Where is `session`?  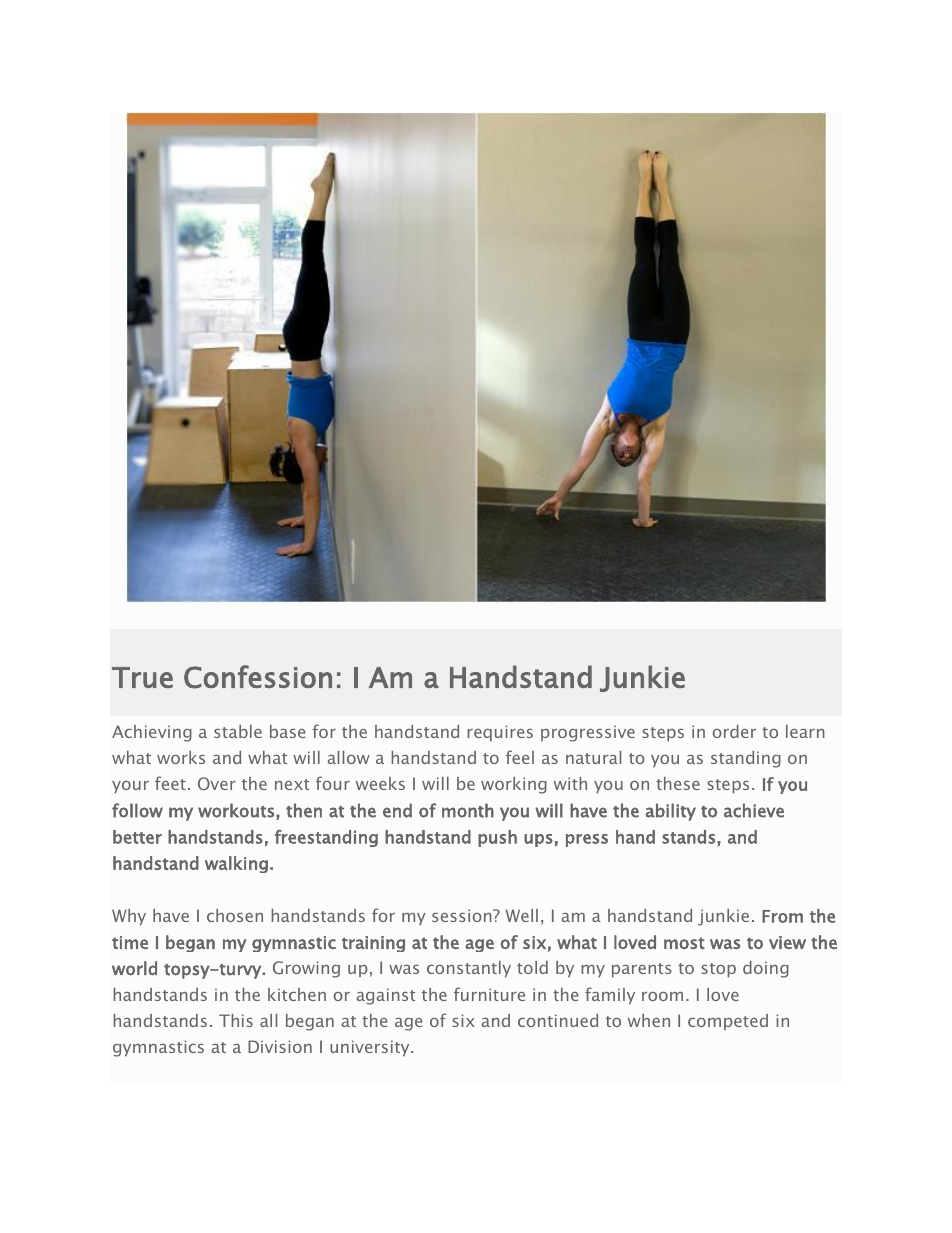 session is located at coordinates (463, 915).
